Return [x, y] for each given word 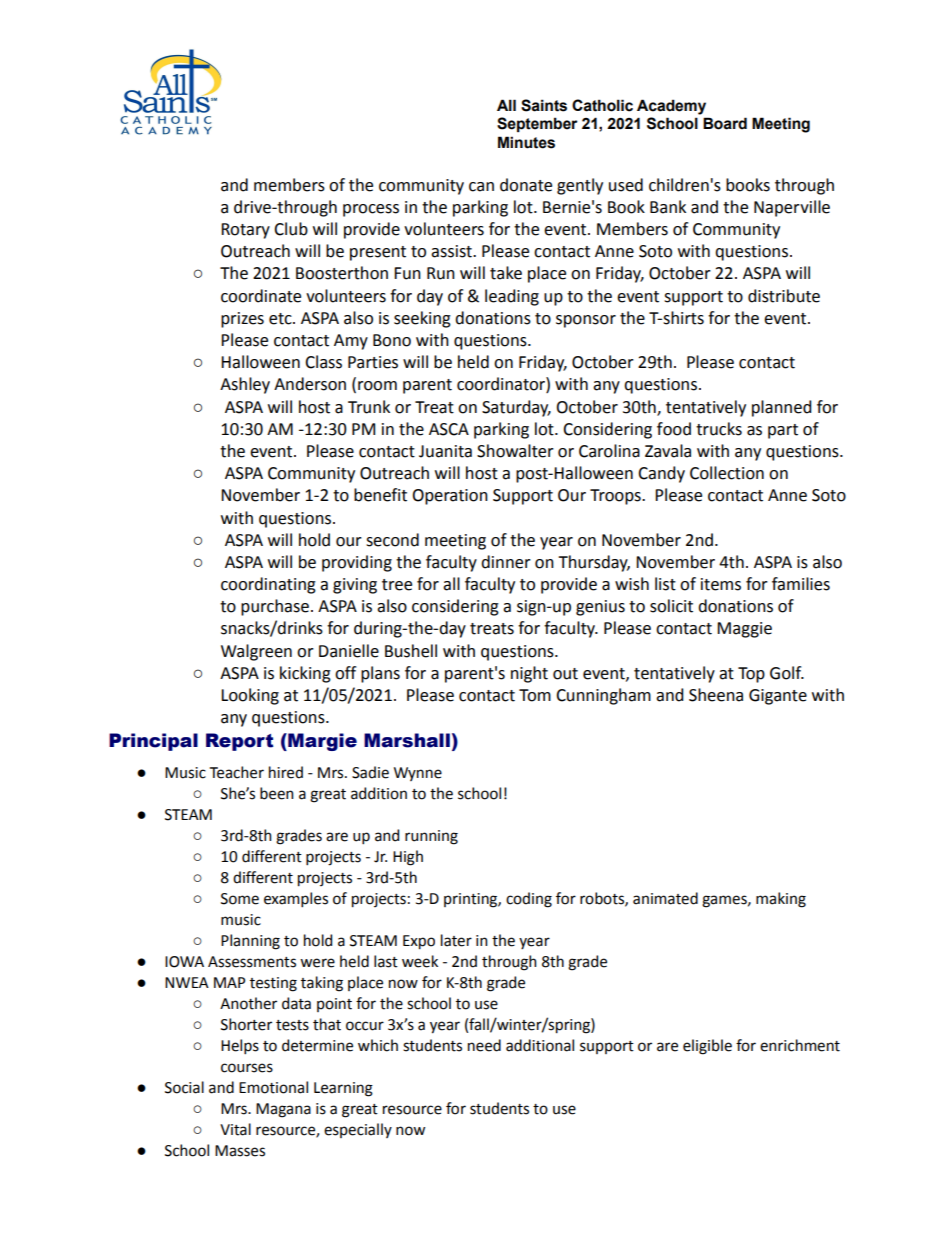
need [484, 1045]
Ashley [245, 385]
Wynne [418, 774]
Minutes [526, 142]
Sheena [716, 695]
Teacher [237, 772]
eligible [707, 1047]
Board [725, 123]
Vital [235, 1129]
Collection [727, 473]
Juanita [445, 451]
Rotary [245, 231]
